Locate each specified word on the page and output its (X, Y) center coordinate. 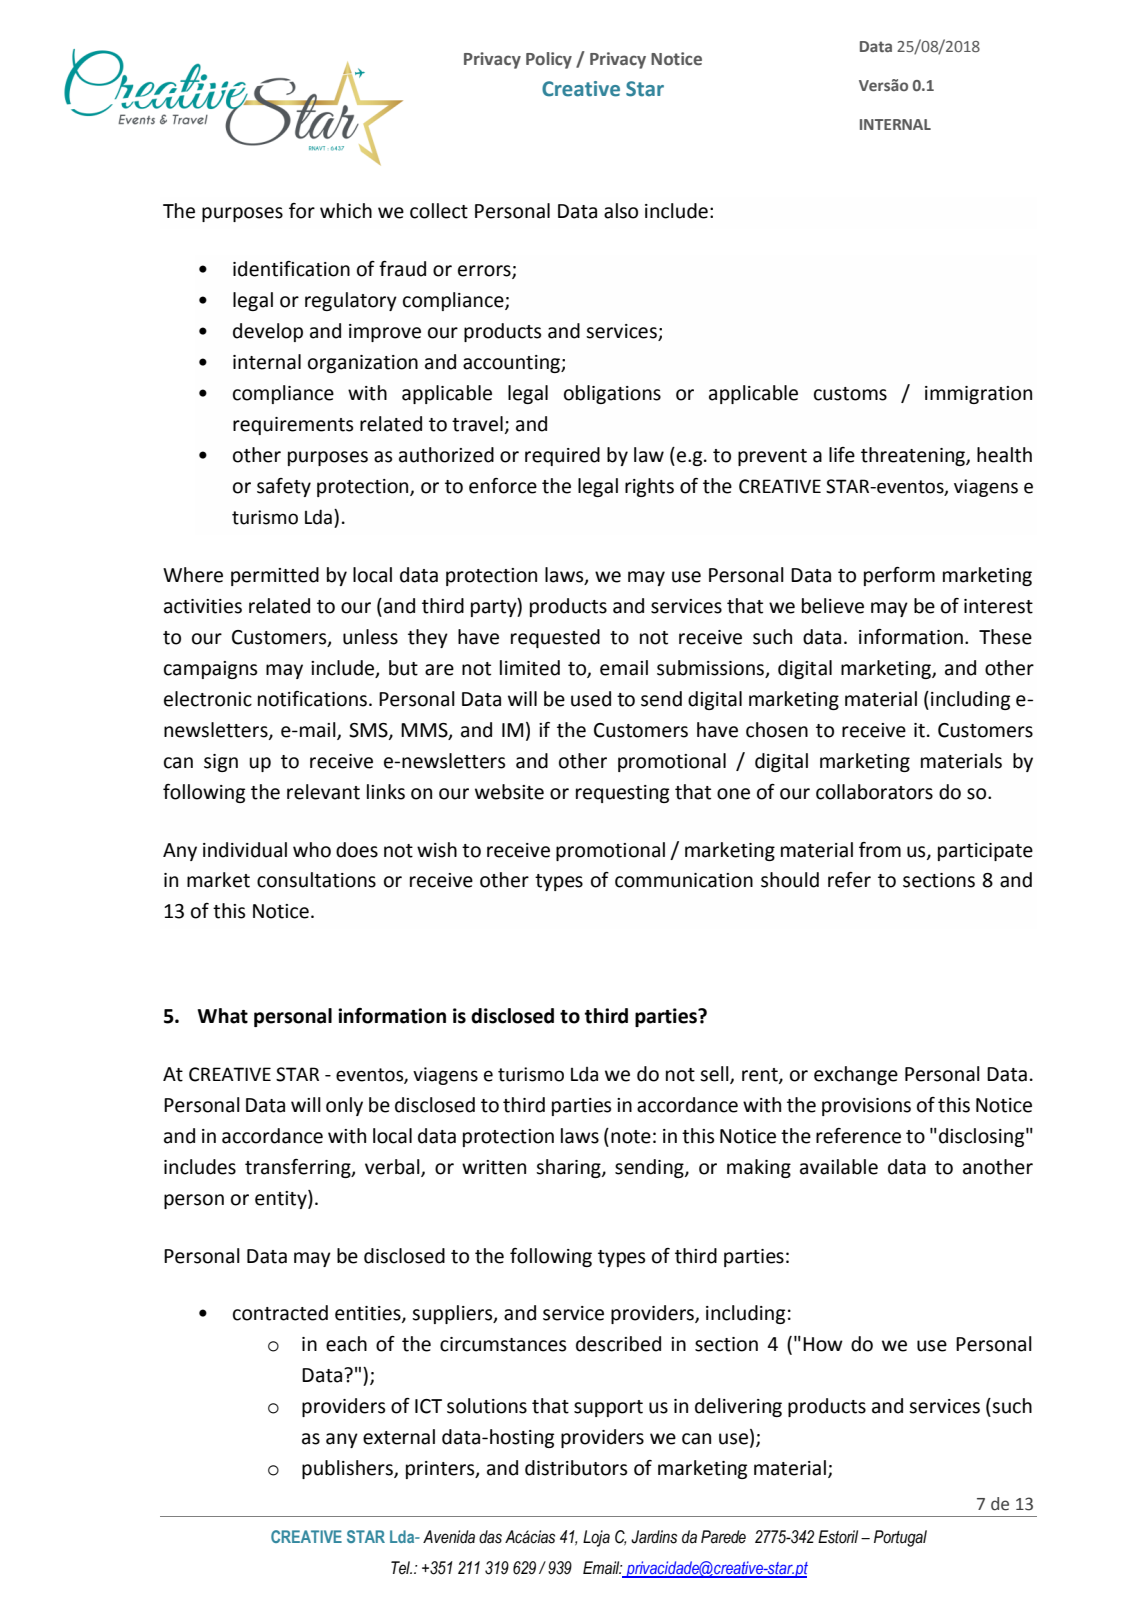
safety (284, 487)
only (344, 1106)
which (346, 211)
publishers (348, 1469)
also (621, 211)
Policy (549, 60)
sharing (569, 1168)
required (562, 456)
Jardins (654, 1537)
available (839, 1167)
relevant (323, 792)
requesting (622, 794)
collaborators (874, 792)
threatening (914, 456)
